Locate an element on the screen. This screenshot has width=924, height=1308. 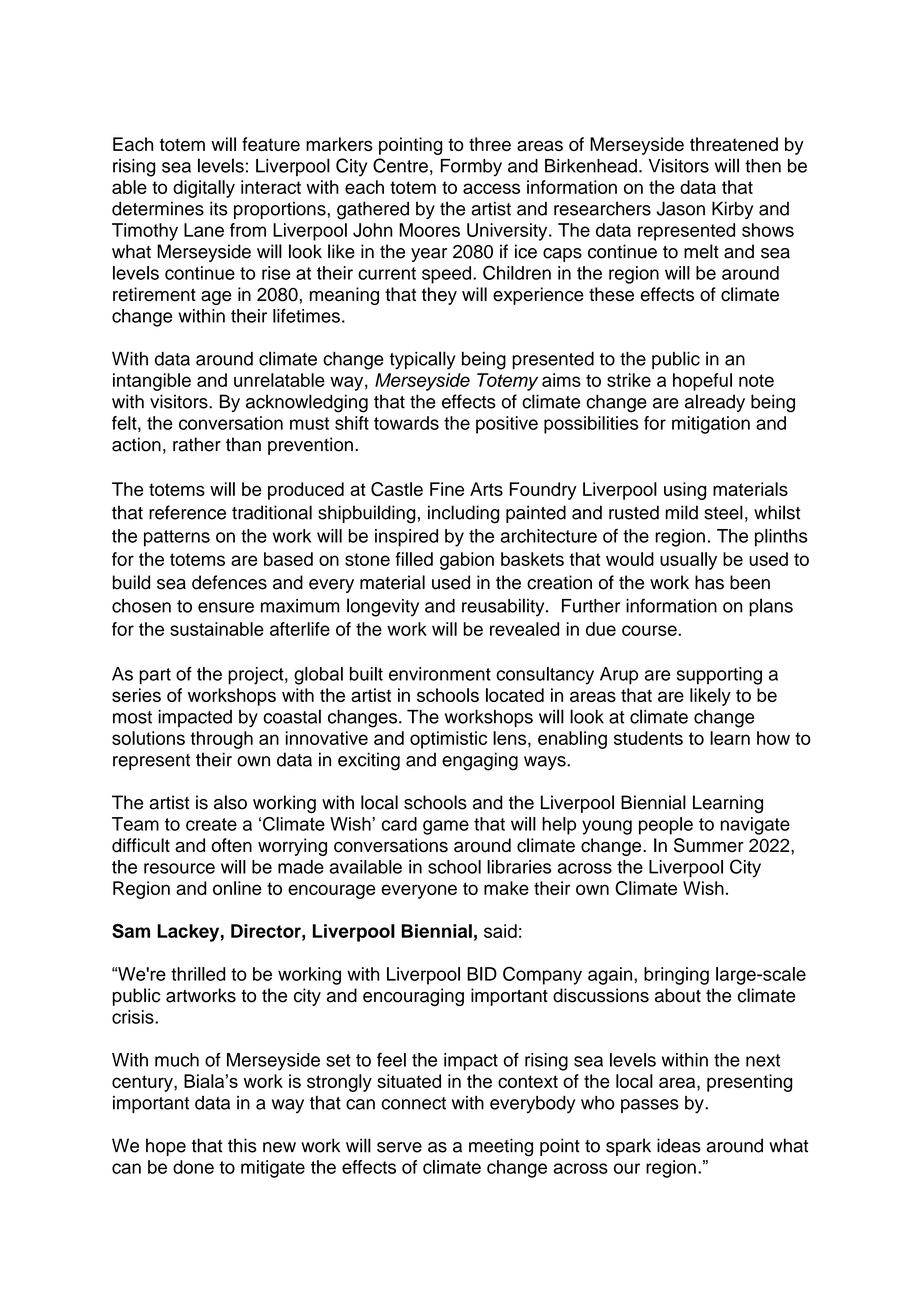
rather is located at coordinates (197, 444).
